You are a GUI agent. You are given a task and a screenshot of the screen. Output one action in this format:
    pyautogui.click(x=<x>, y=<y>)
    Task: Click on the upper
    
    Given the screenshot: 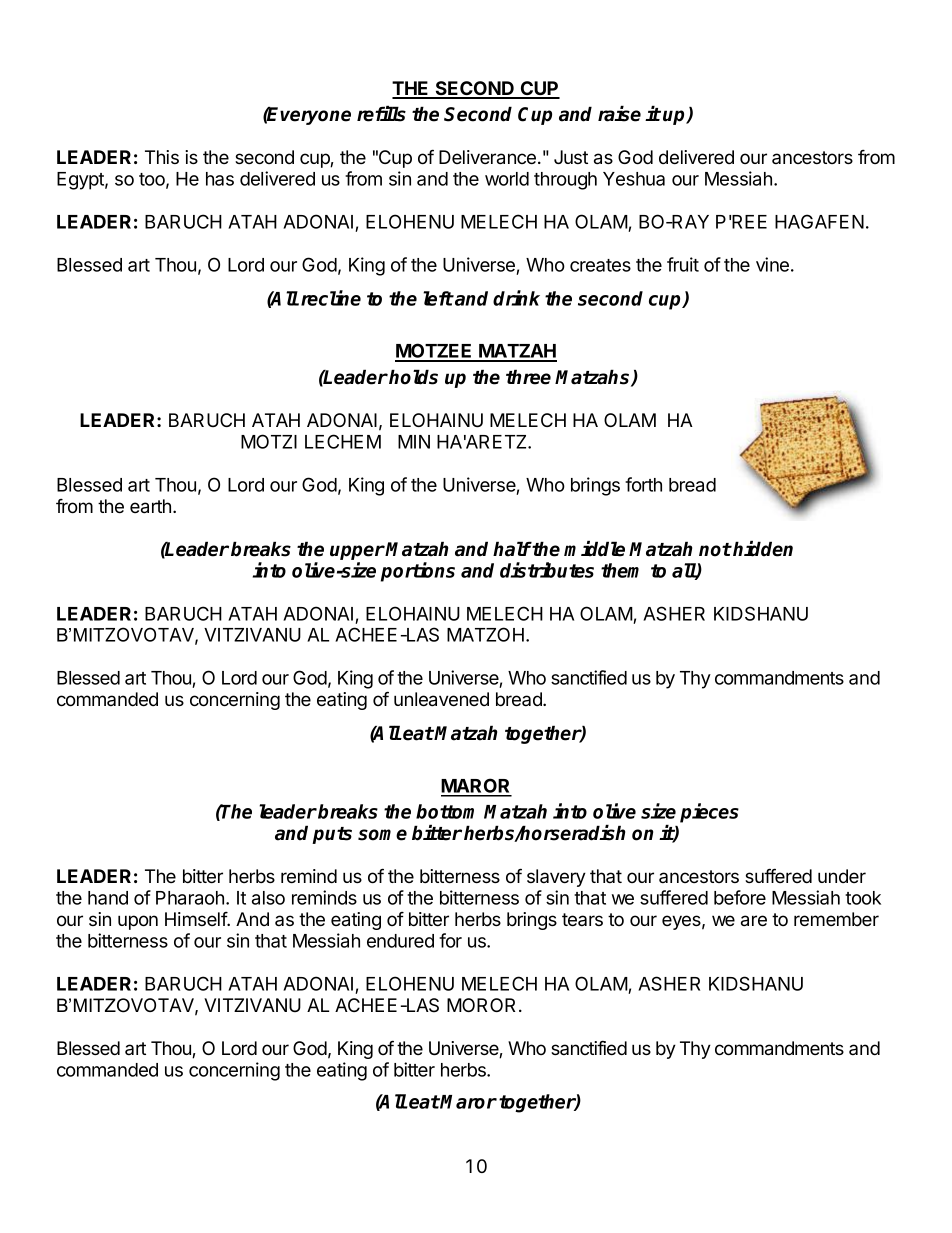 What is the action you would take?
    pyautogui.click(x=357, y=552)
